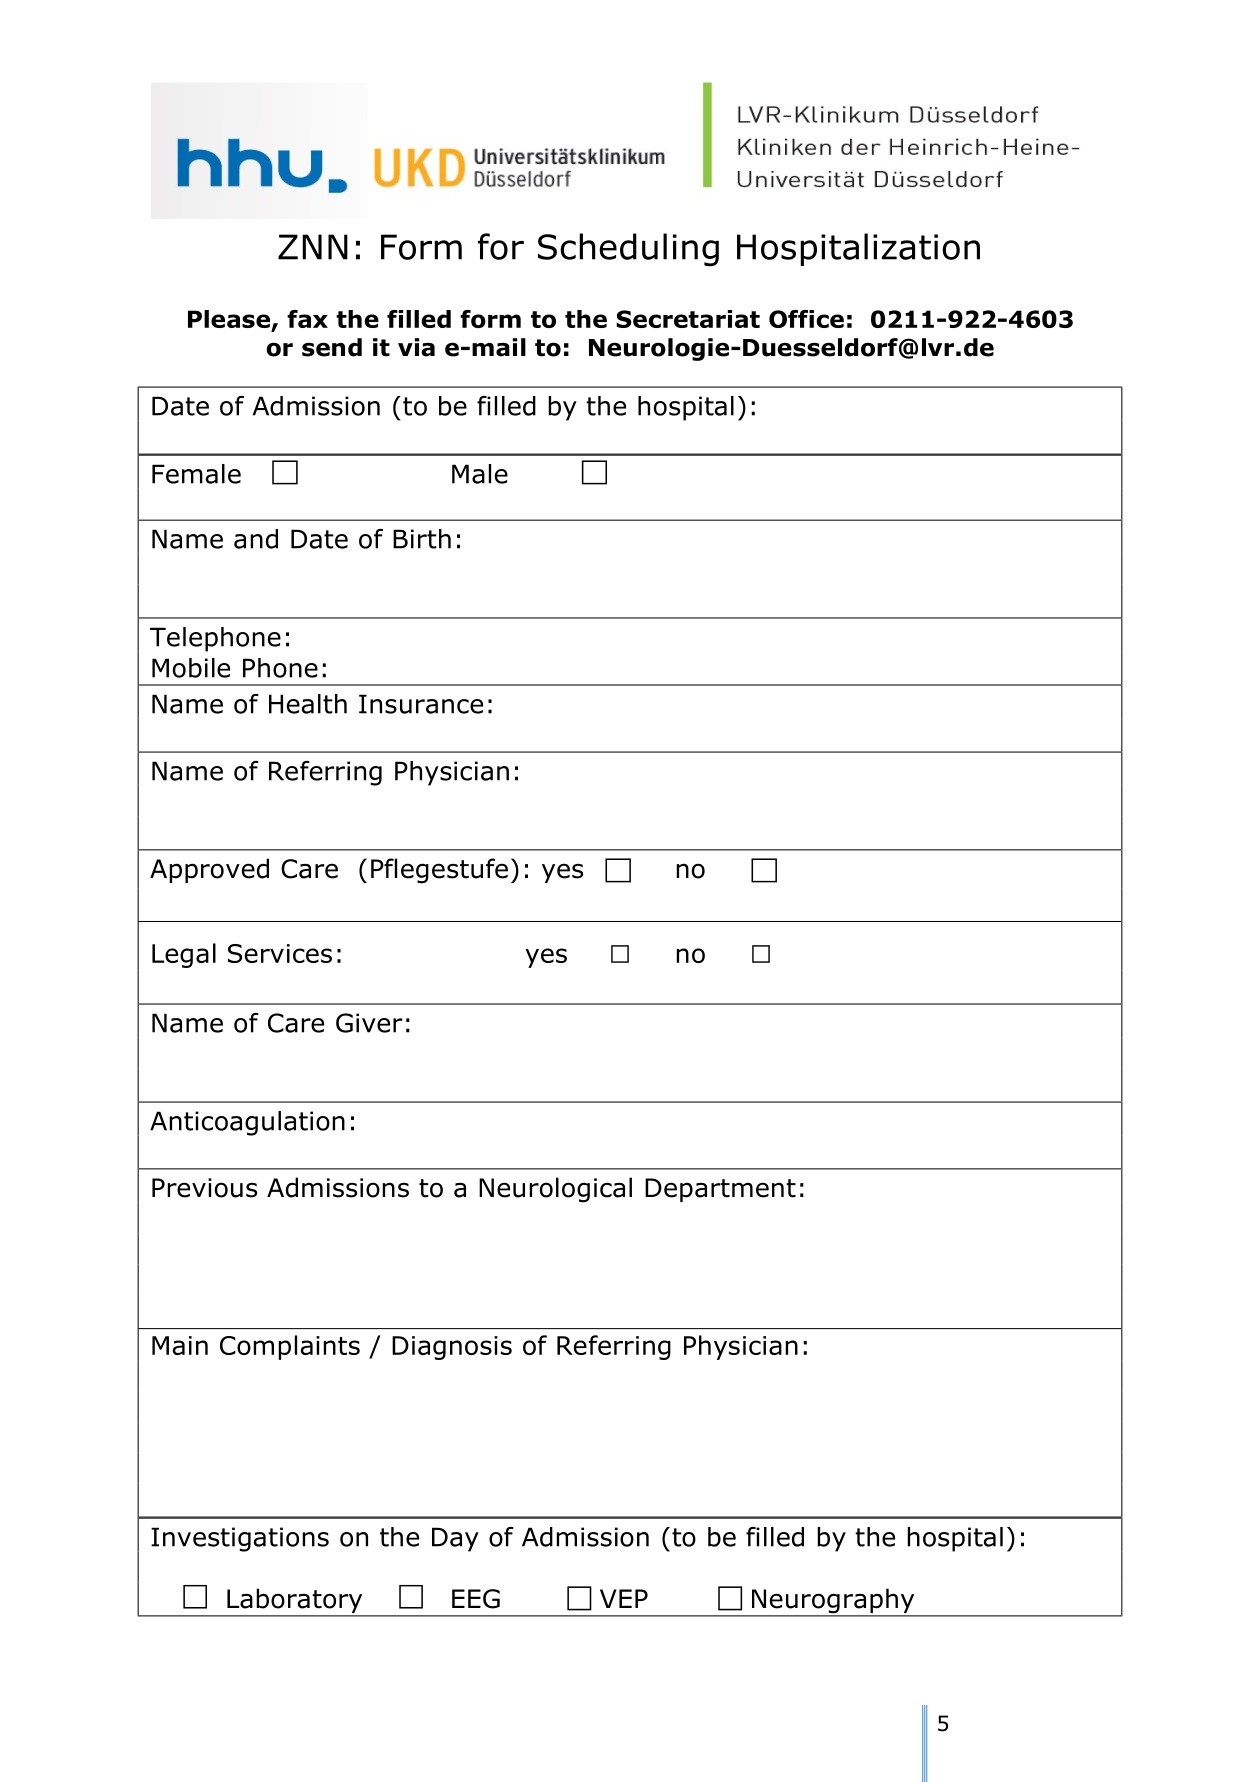 Image resolution: width=1260 pixels, height=1782 pixels. I want to click on Services, so click(280, 953).
